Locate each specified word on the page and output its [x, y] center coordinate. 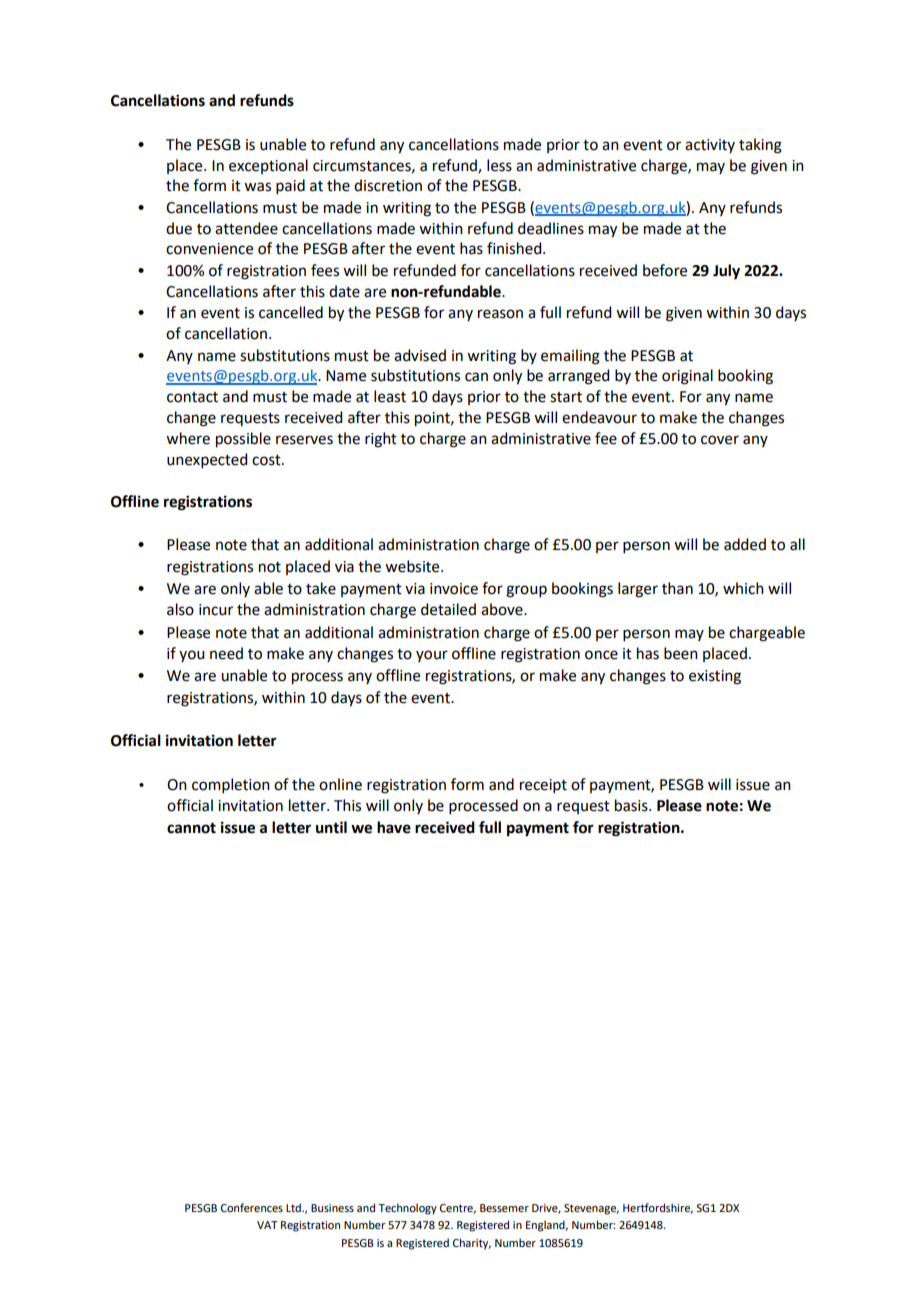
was [257, 187]
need [226, 653]
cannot [191, 828]
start [566, 397]
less [499, 165]
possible [243, 440]
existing [715, 677]
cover [720, 440]
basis [632, 805]
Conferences [252, 1207]
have [394, 827]
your [432, 656]
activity [710, 146]
